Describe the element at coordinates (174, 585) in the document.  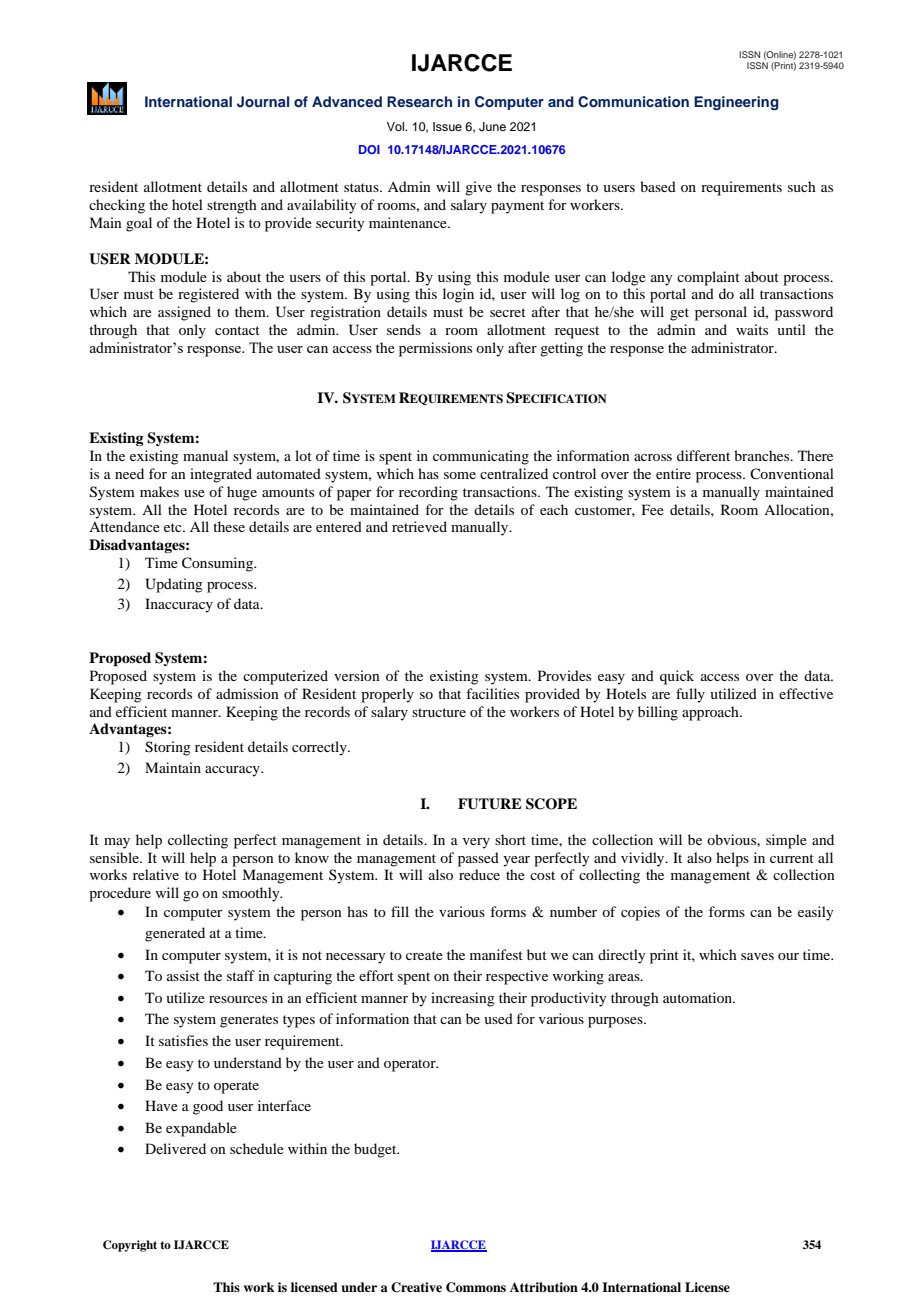
I see `Updating` at that location.
